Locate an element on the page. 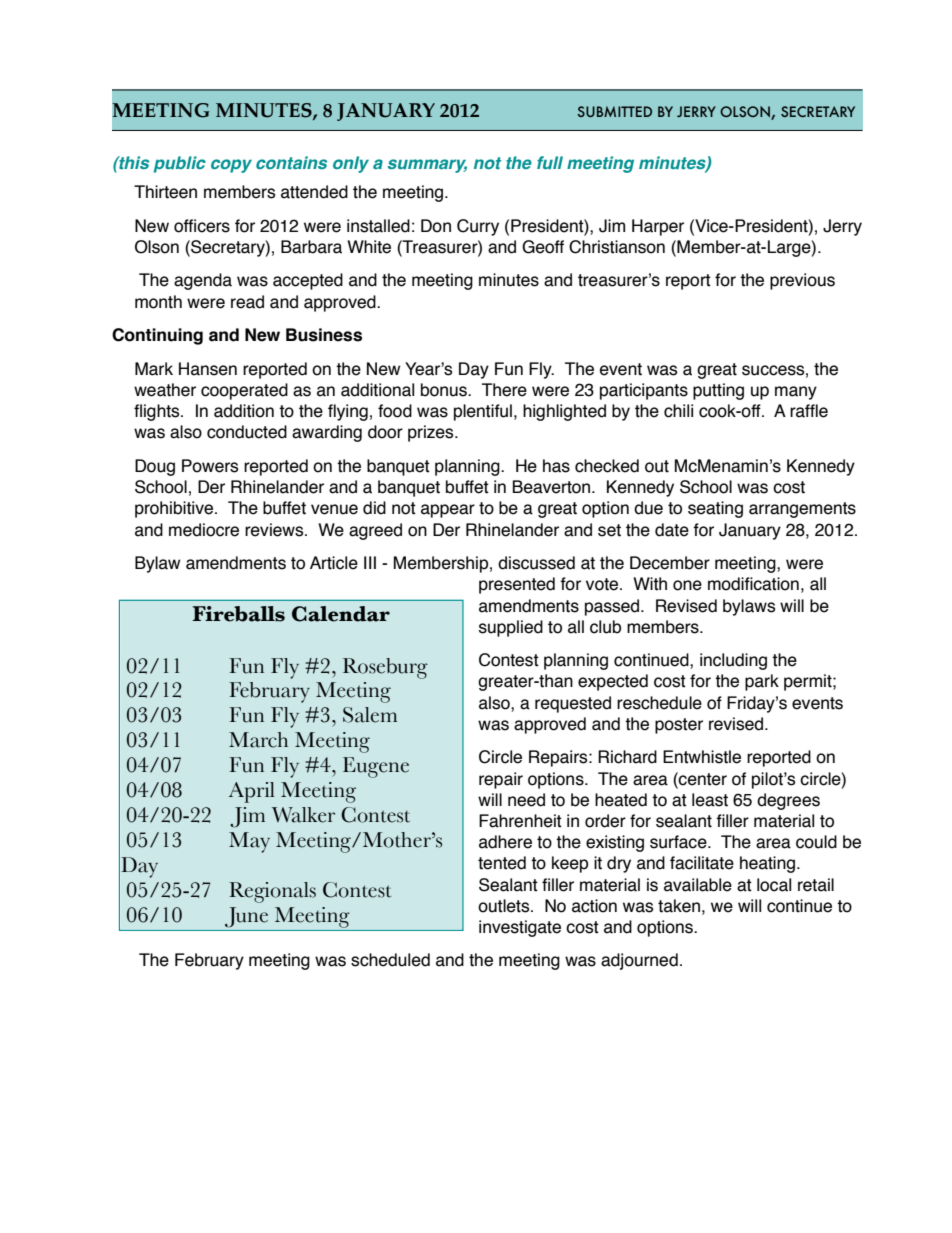 The width and height of the image is (952, 1233). cooperated is located at coordinates (244, 391).
